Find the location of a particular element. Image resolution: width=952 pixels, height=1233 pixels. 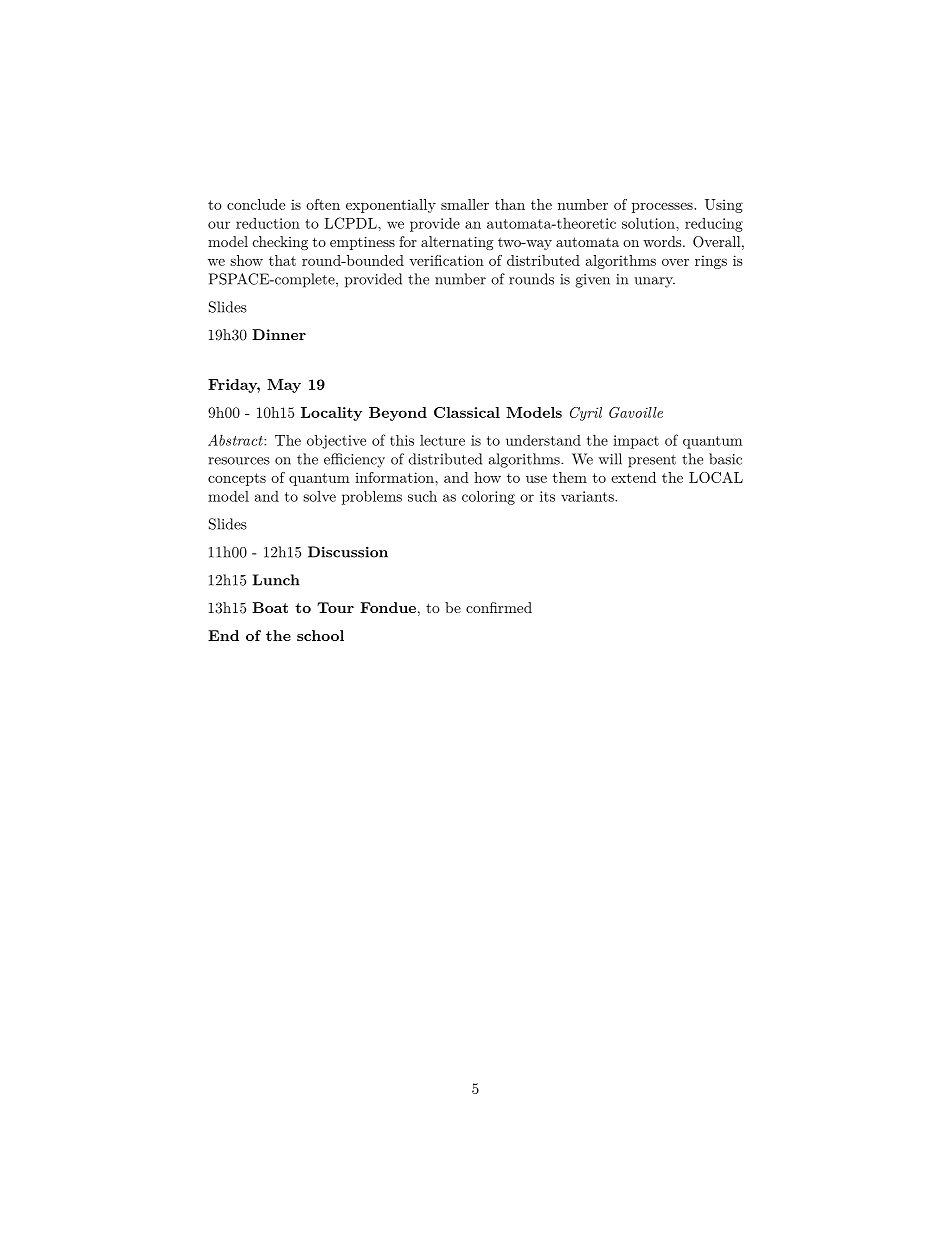

impact is located at coordinates (636, 442).
